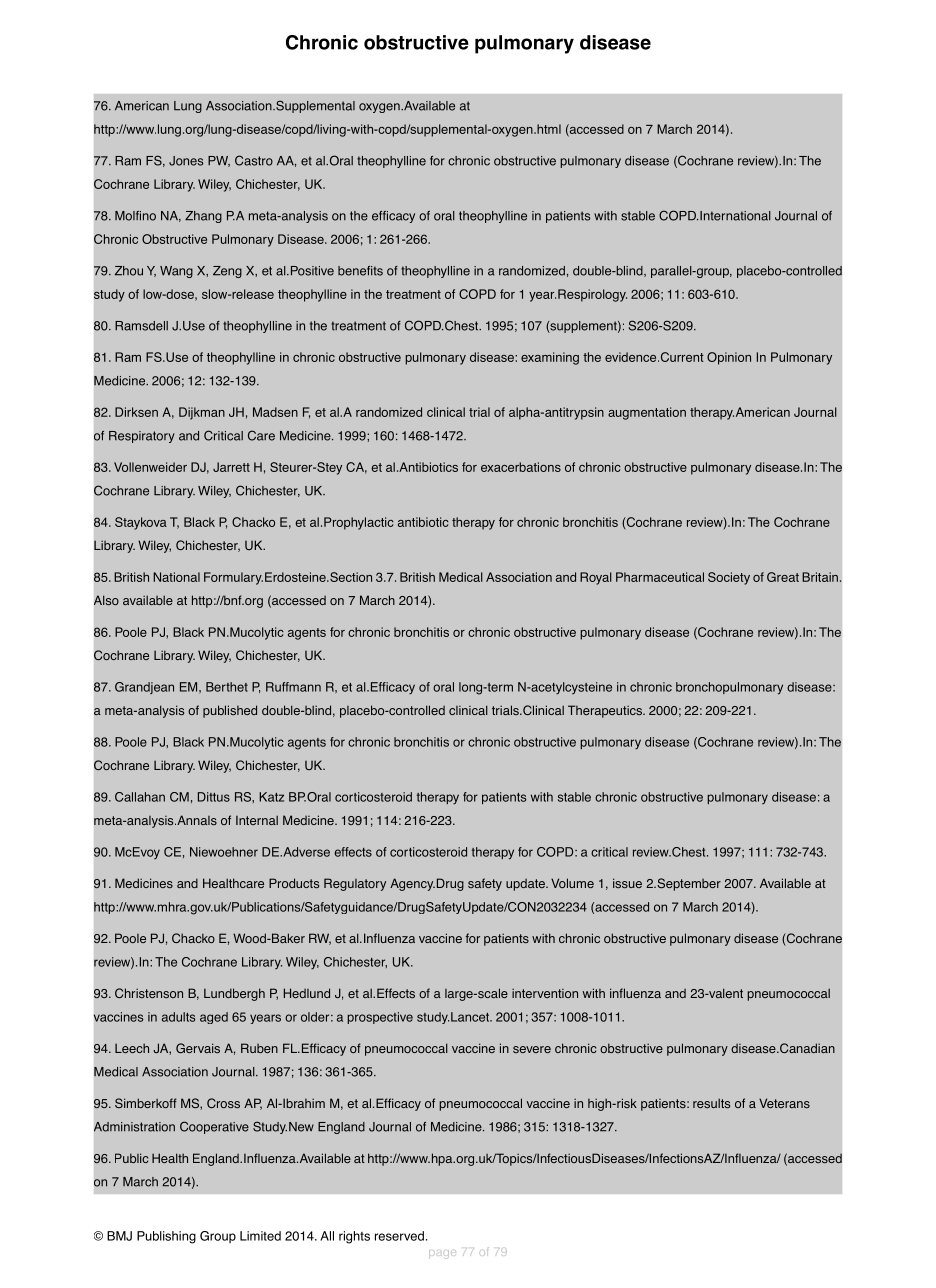 The height and width of the screenshot is (1288, 936). What do you see at coordinates (729, 358) in the screenshot?
I see `Opinion` at bounding box center [729, 358].
